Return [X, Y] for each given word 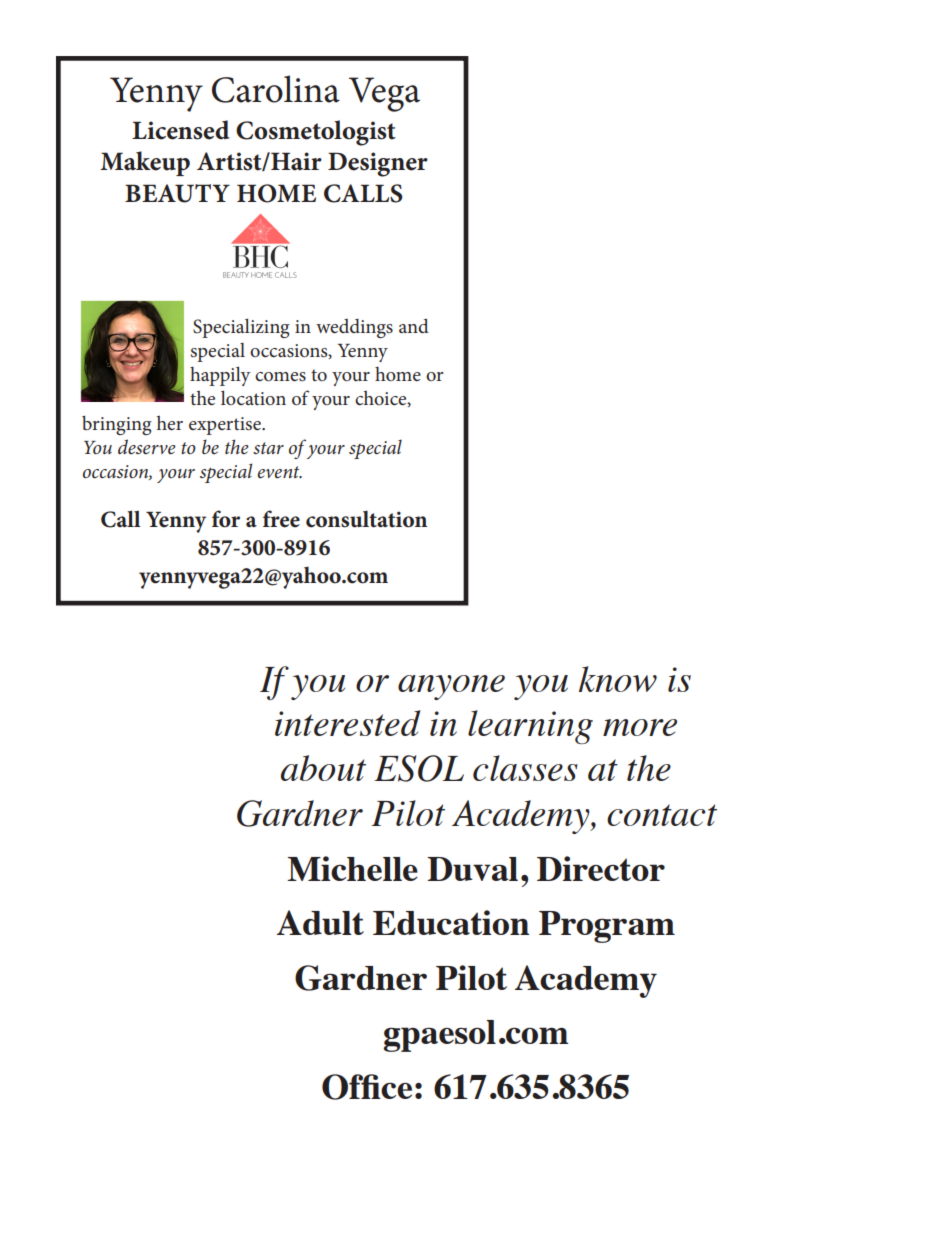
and [414, 325]
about [323, 768]
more [640, 727]
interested [347, 723]
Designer [378, 164]
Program [607, 927]
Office [367, 1087]
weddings [354, 328]
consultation [366, 519]
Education [451, 922]
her [170, 423]
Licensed [180, 130]
